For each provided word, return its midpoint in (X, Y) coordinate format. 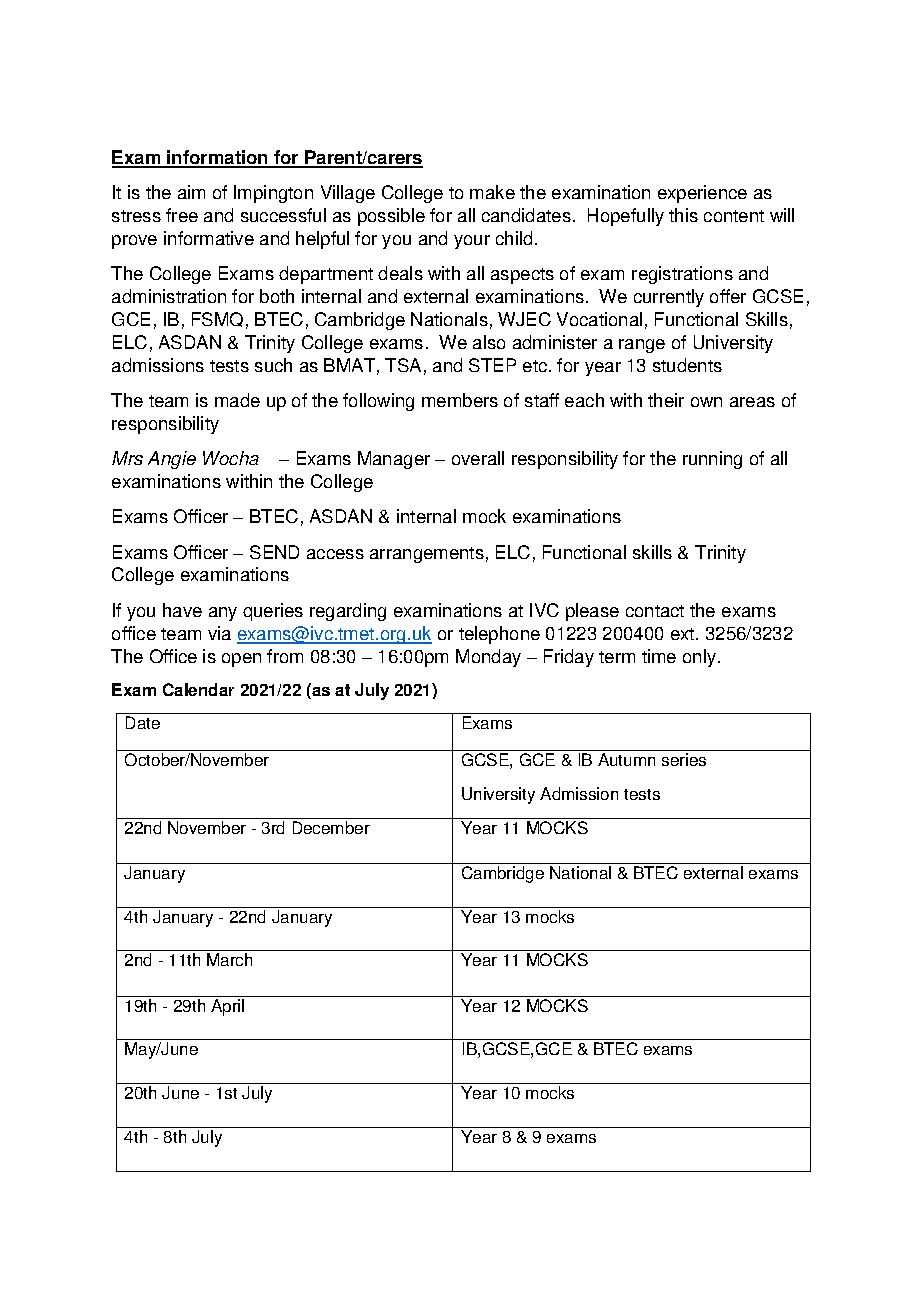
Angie (172, 460)
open (241, 660)
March (229, 959)
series (684, 759)
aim (191, 192)
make (492, 192)
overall (478, 458)
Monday (488, 658)
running (712, 460)
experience (702, 194)
